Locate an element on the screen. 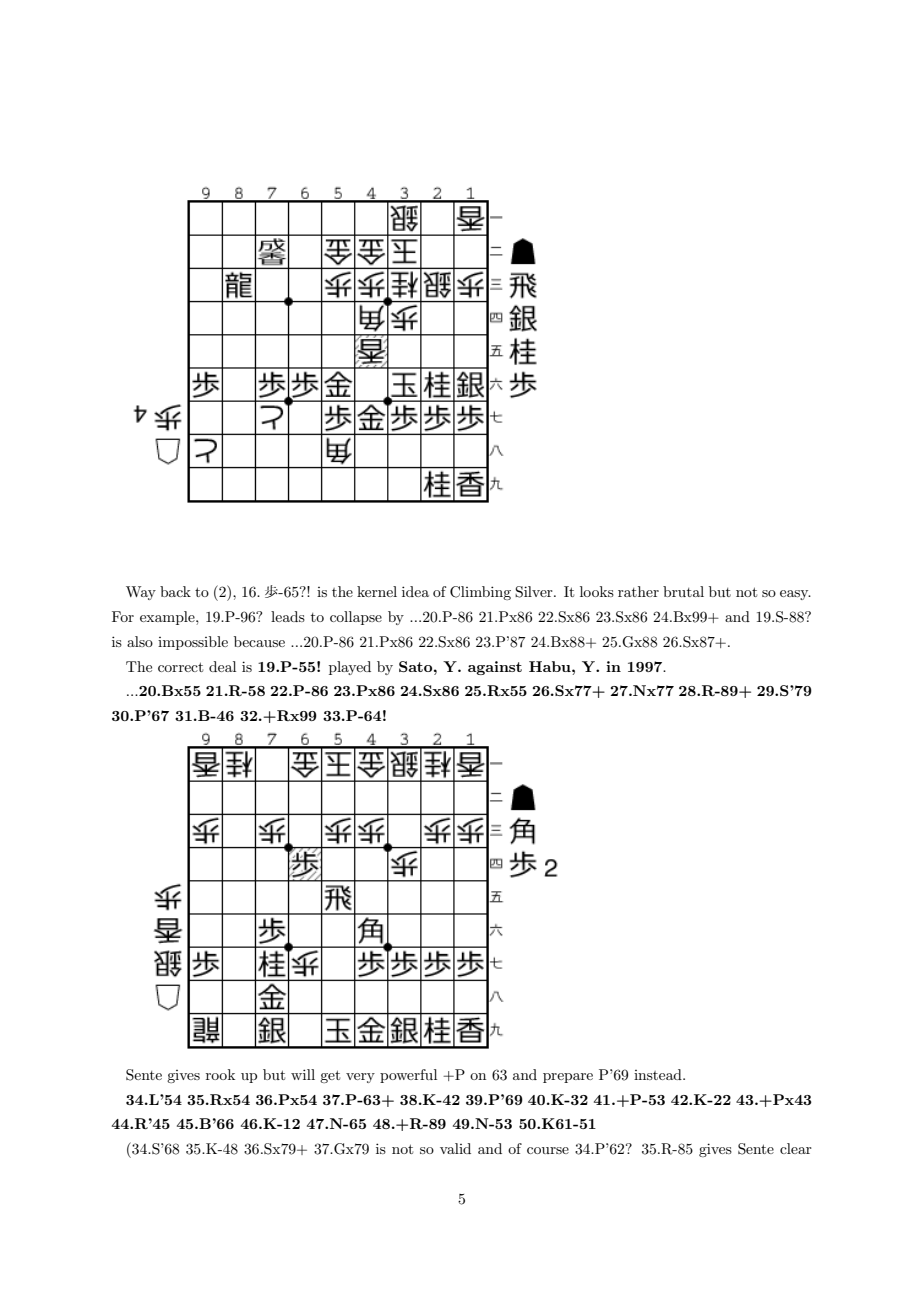  rook is located at coordinates (220, 1074).
